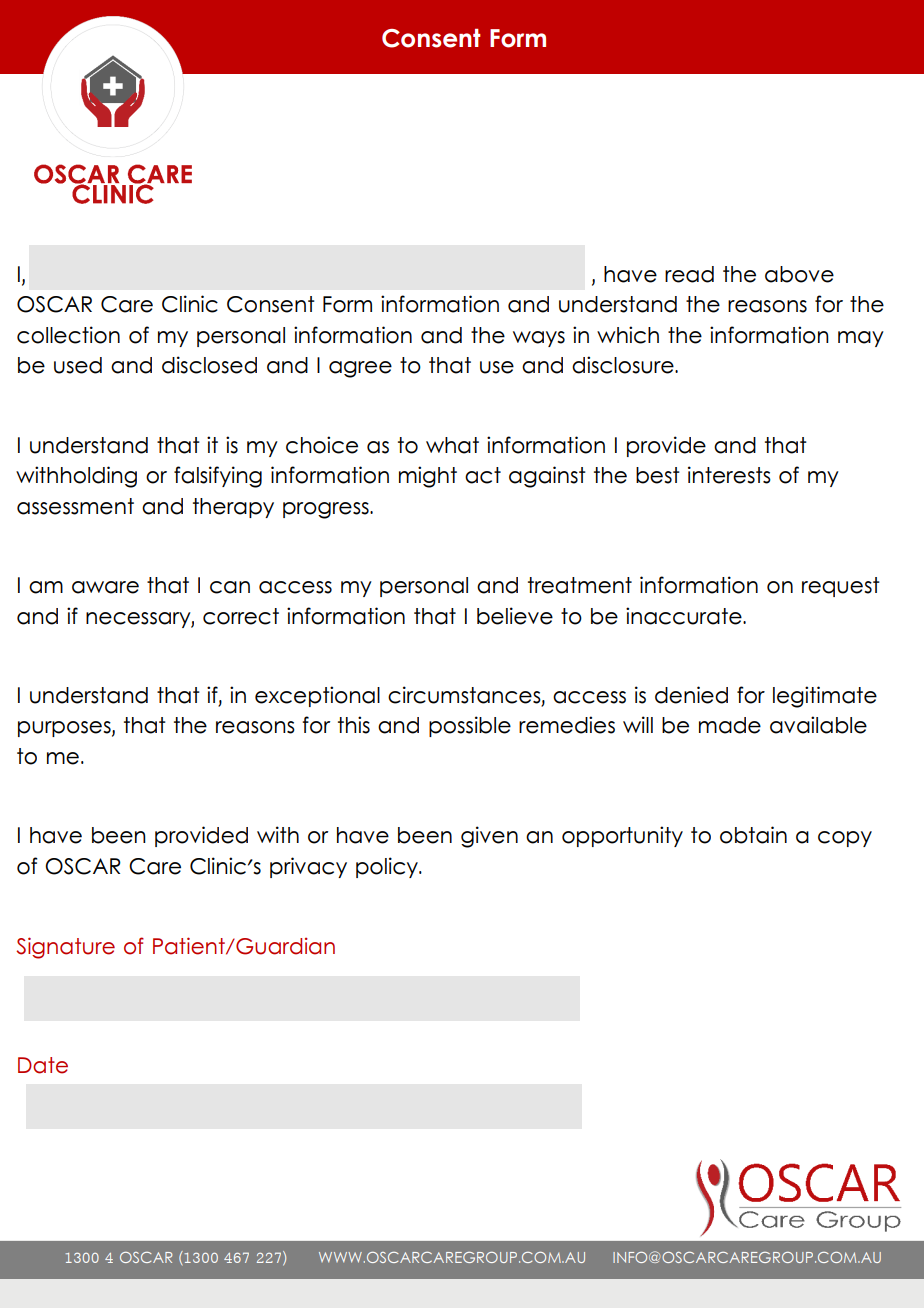 Image resolution: width=924 pixels, height=1308 pixels. What do you see at coordinates (841, 587) in the screenshot?
I see `request` at bounding box center [841, 587].
